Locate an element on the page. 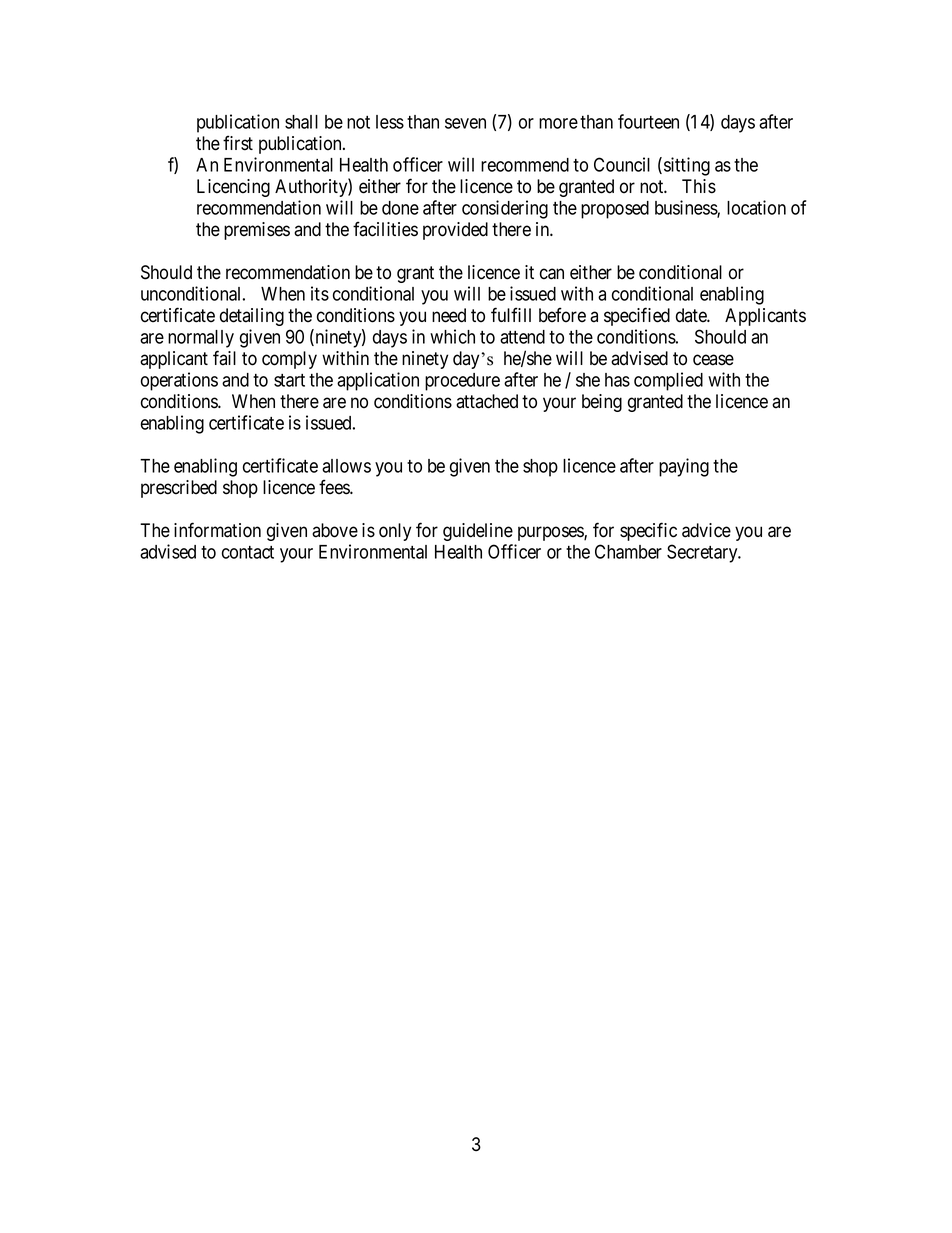  complied is located at coordinates (668, 381).
